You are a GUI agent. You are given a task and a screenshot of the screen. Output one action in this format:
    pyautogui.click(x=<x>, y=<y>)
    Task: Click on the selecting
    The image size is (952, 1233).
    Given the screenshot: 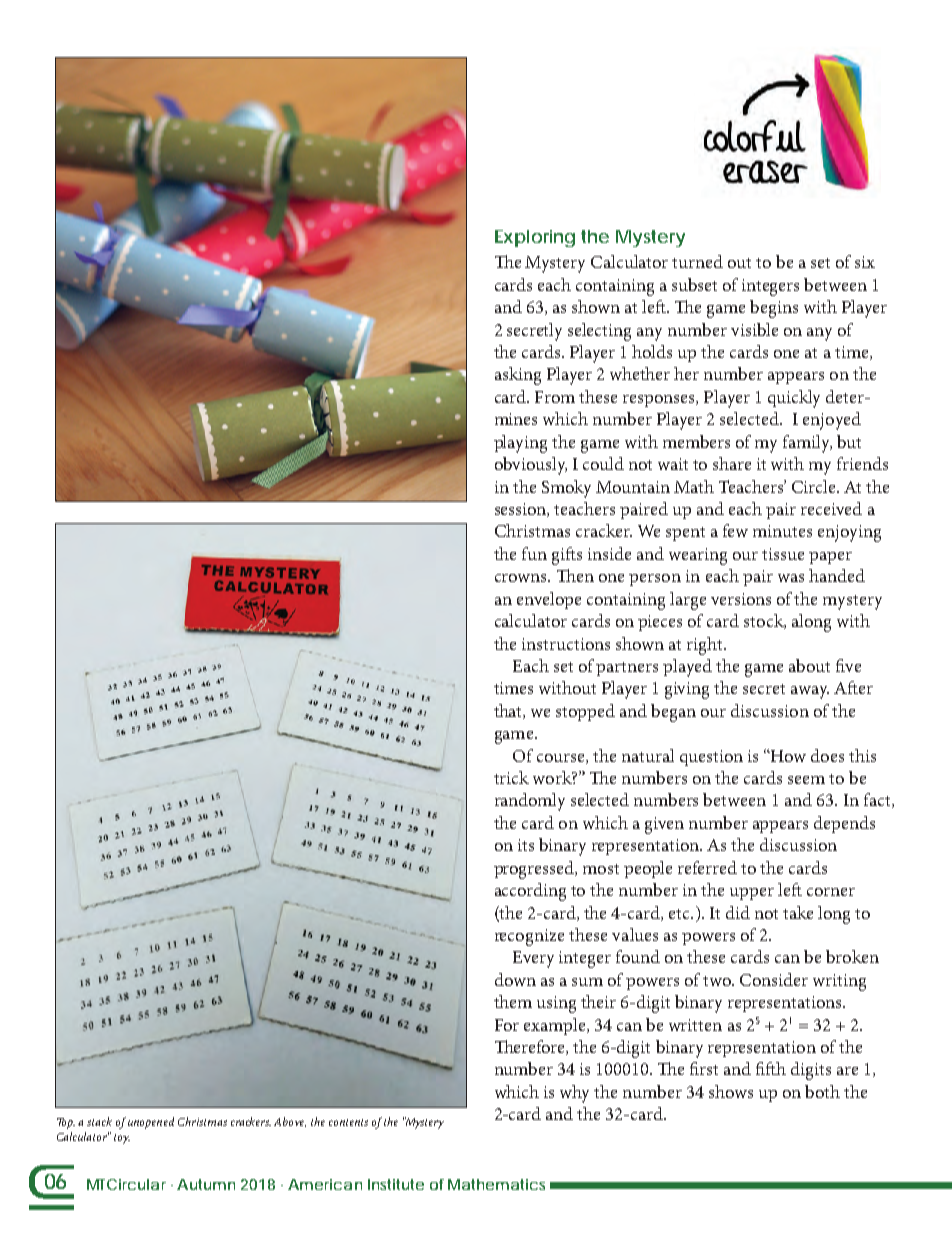 What is the action you would take?
    pyautogui.click(x=599, y=332)
